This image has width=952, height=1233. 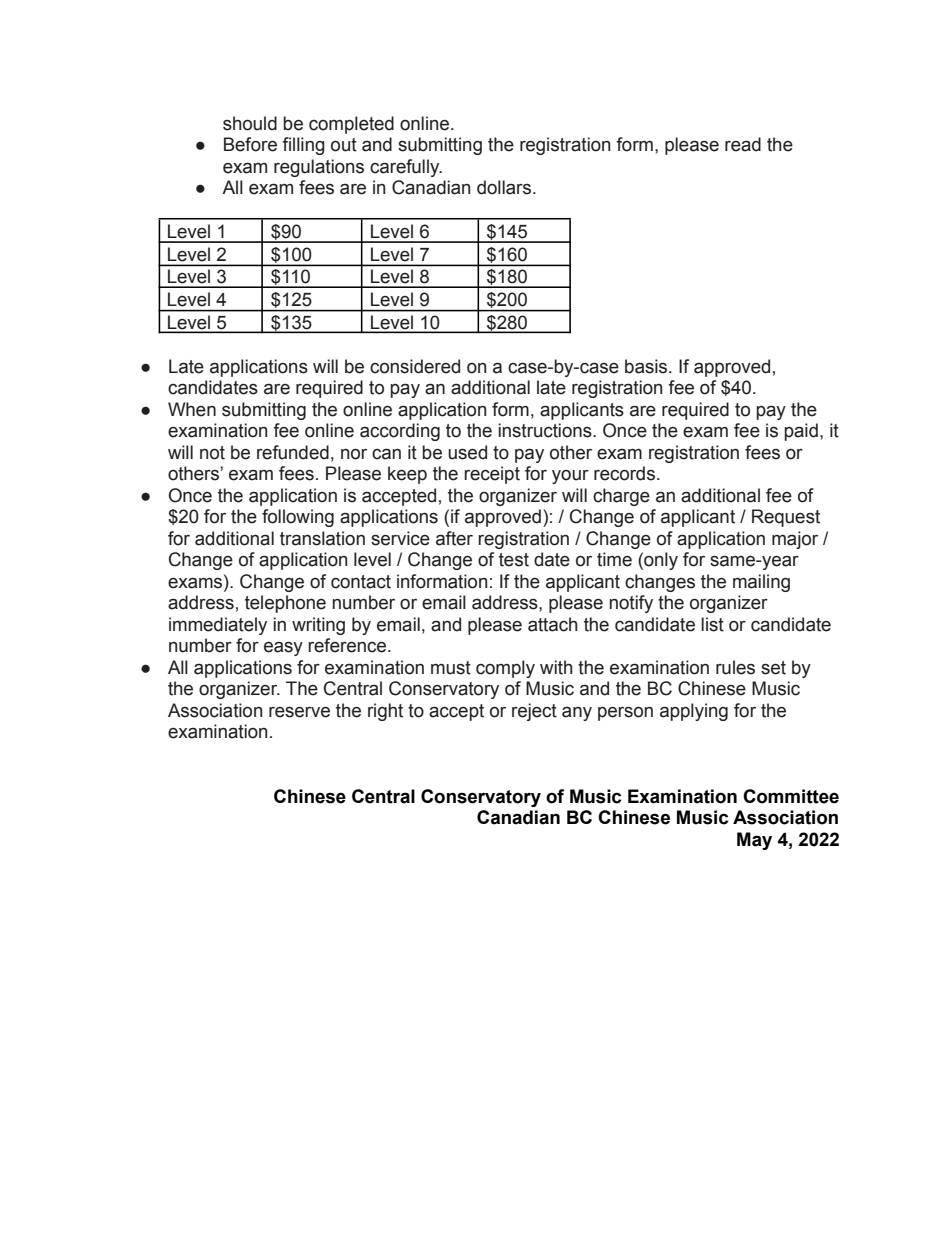 What do you see at coordinates (293, 452) in the image?
I see `refunded` at bounding box center [293, 452].
